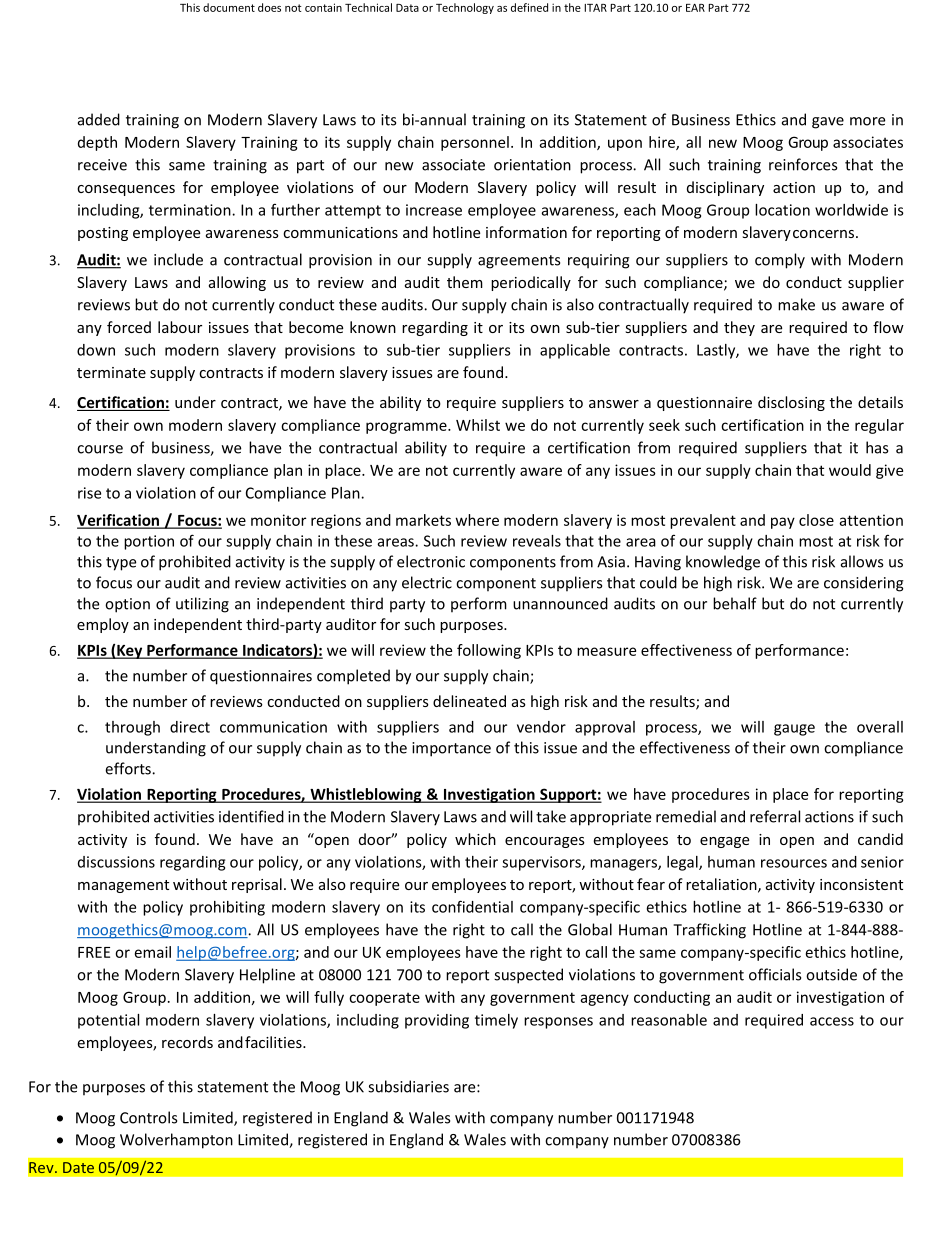 This image has width=952, height=1233. What do you see at coordinates (229, 7) in the image?
I see `document` at bounding box center [229, 7].
